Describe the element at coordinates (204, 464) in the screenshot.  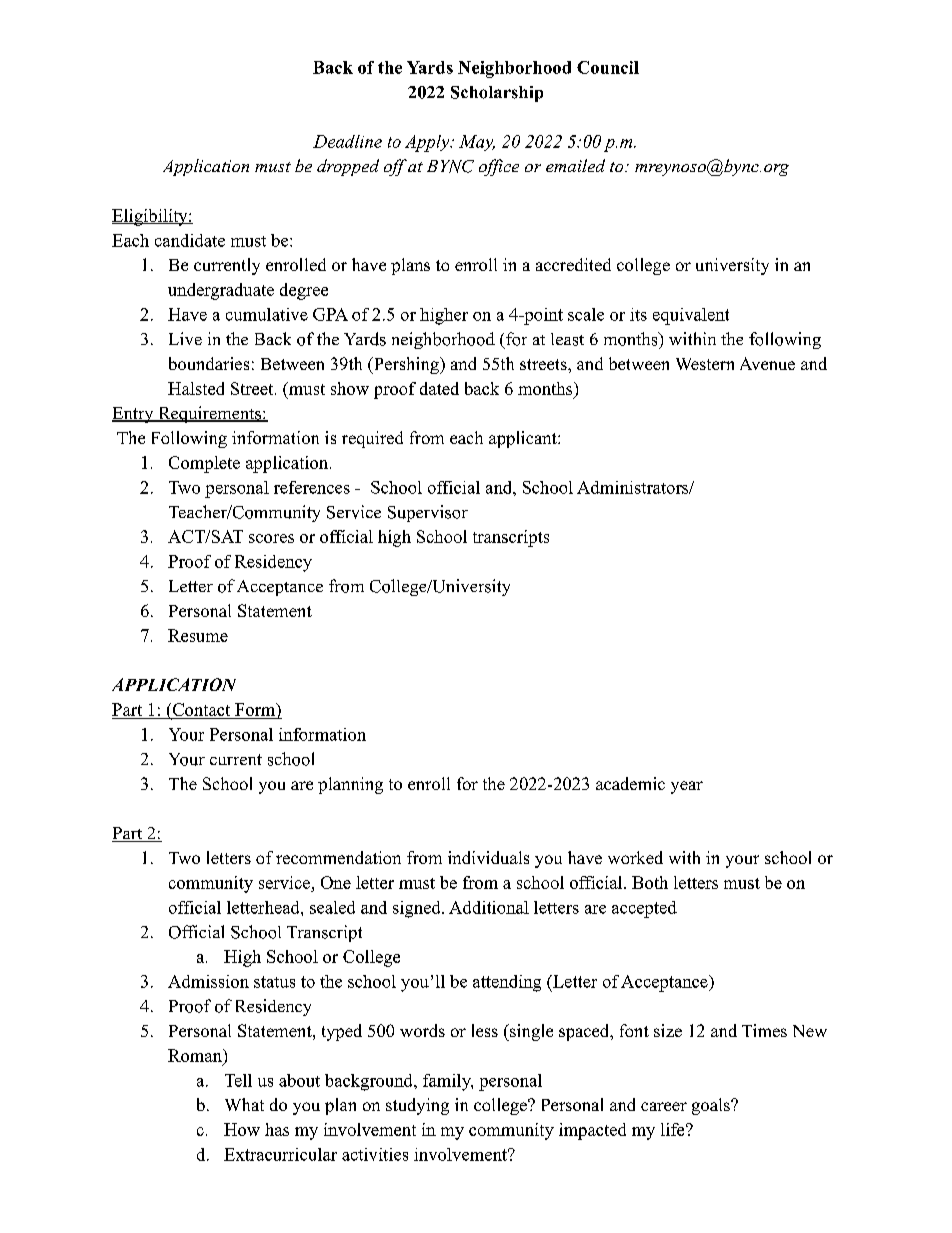
I see `Complete` at that location.
